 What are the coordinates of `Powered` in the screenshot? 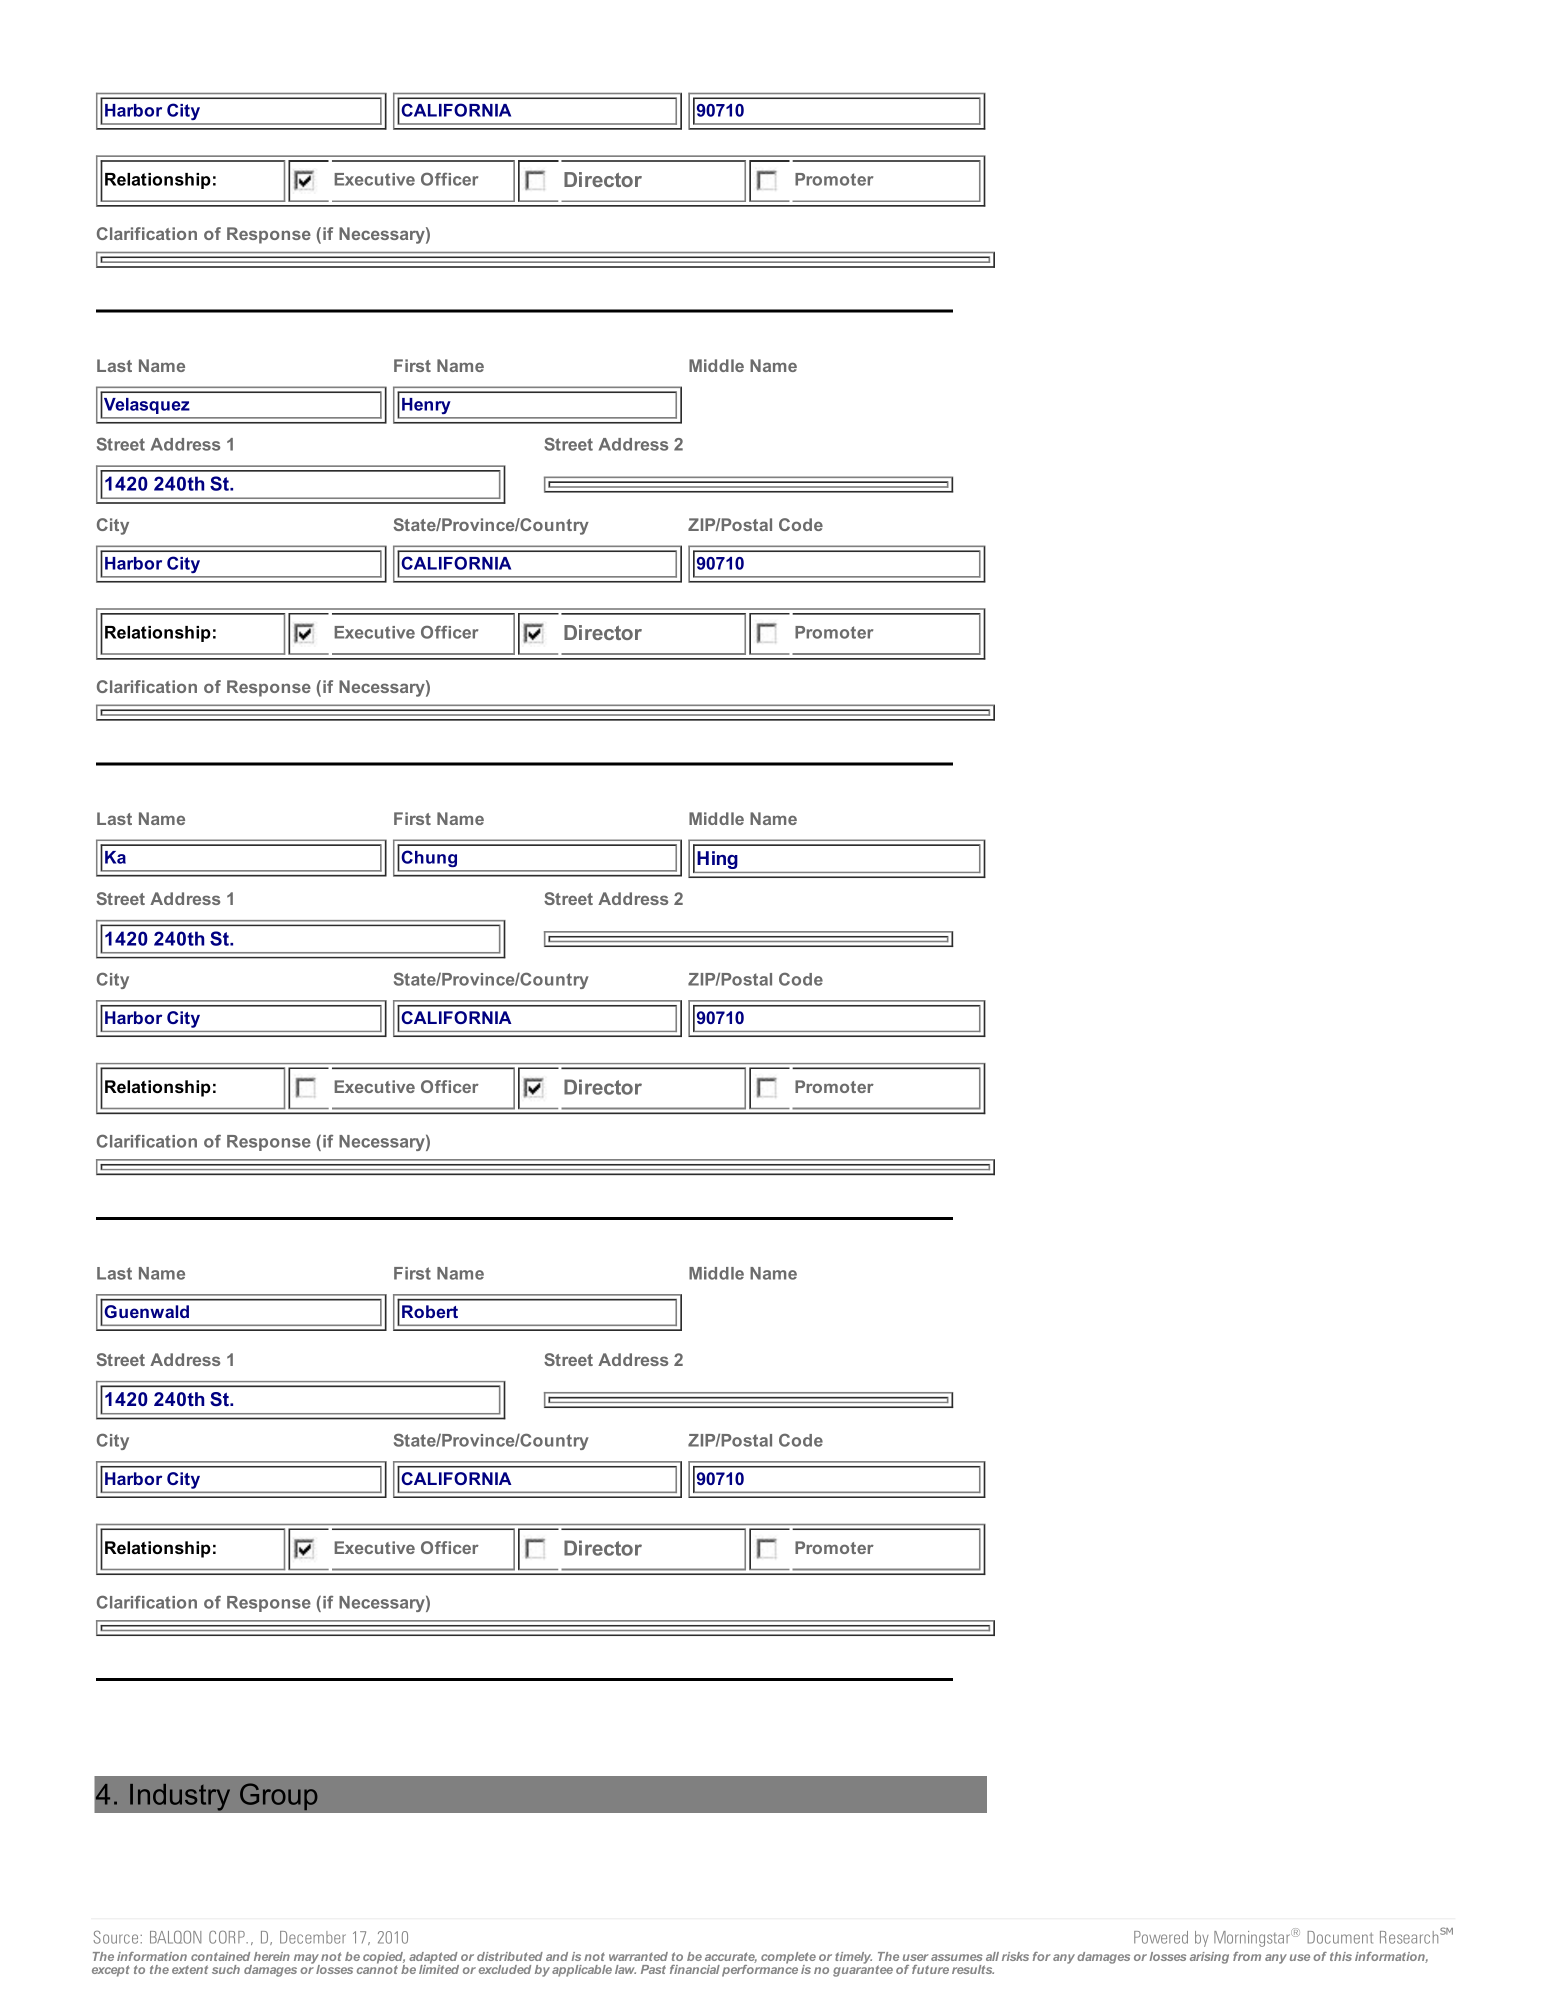 It's located at (1161, 1937).
